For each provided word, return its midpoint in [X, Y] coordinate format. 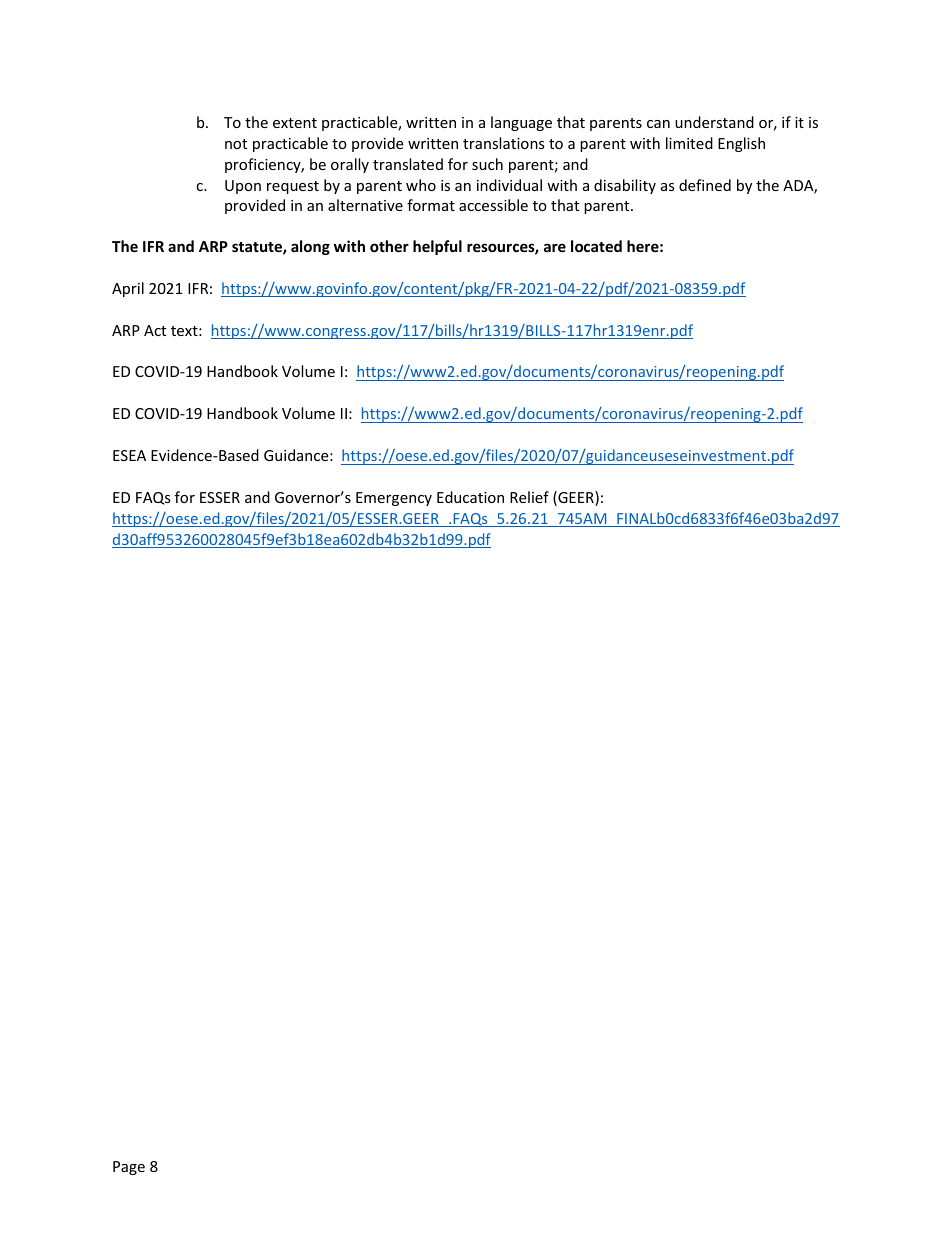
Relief [529, 497]
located [596, 246]
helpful [437, 247]
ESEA [129, 455]
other [389, 246]
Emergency [394, 499]
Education [470, 497]
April [128, 289]
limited [689, 143]
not [236, 144]
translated [408, 164]
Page [129, 1168]
